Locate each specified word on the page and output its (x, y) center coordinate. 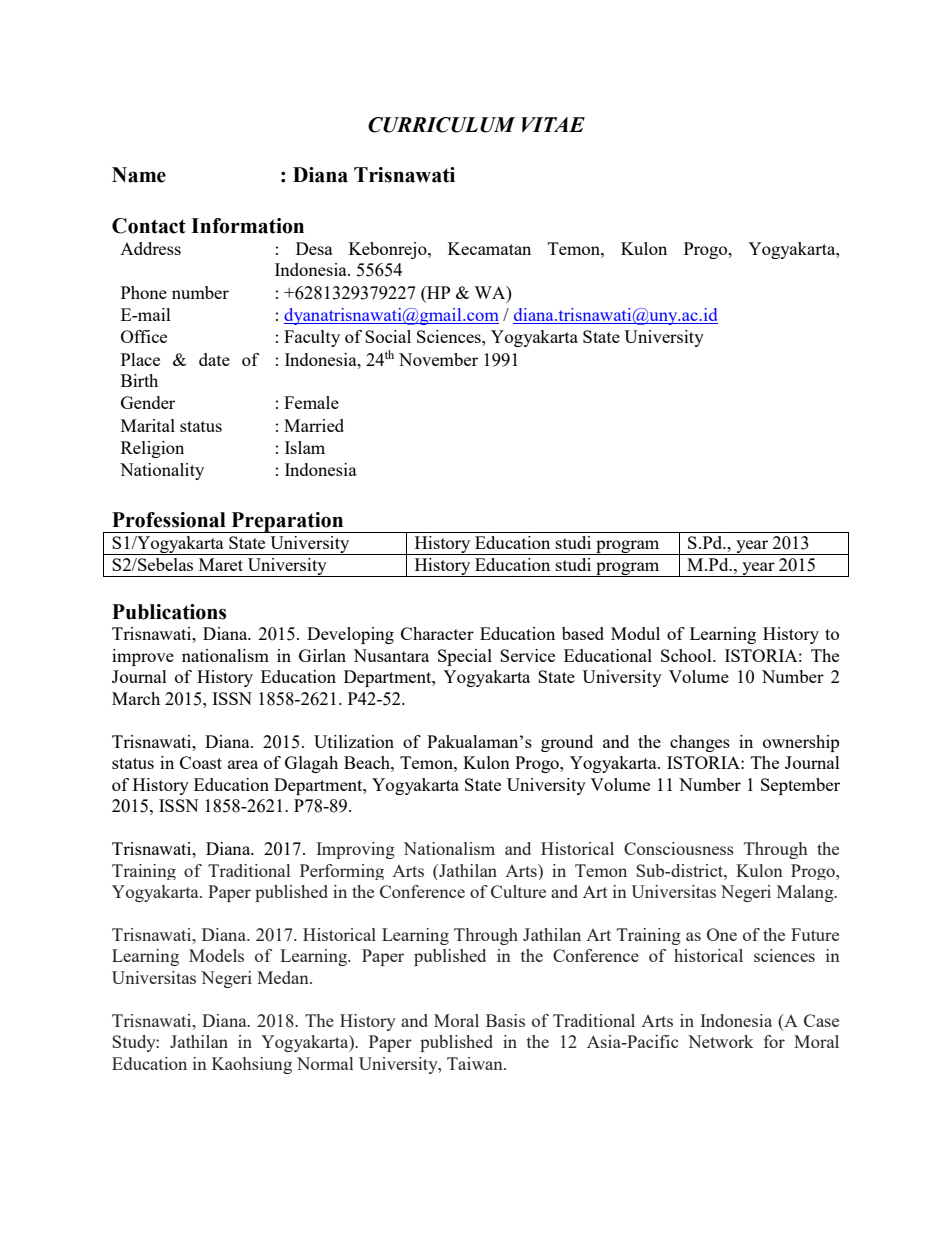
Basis (505, 1020)
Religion (152, 449)
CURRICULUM (442, 125)
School (687, 655)
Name (139, 175)
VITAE (553, 124)
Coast (201, 762)
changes (700, 743)
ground (567, 743)
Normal (325, 1063)
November (438, 359)
